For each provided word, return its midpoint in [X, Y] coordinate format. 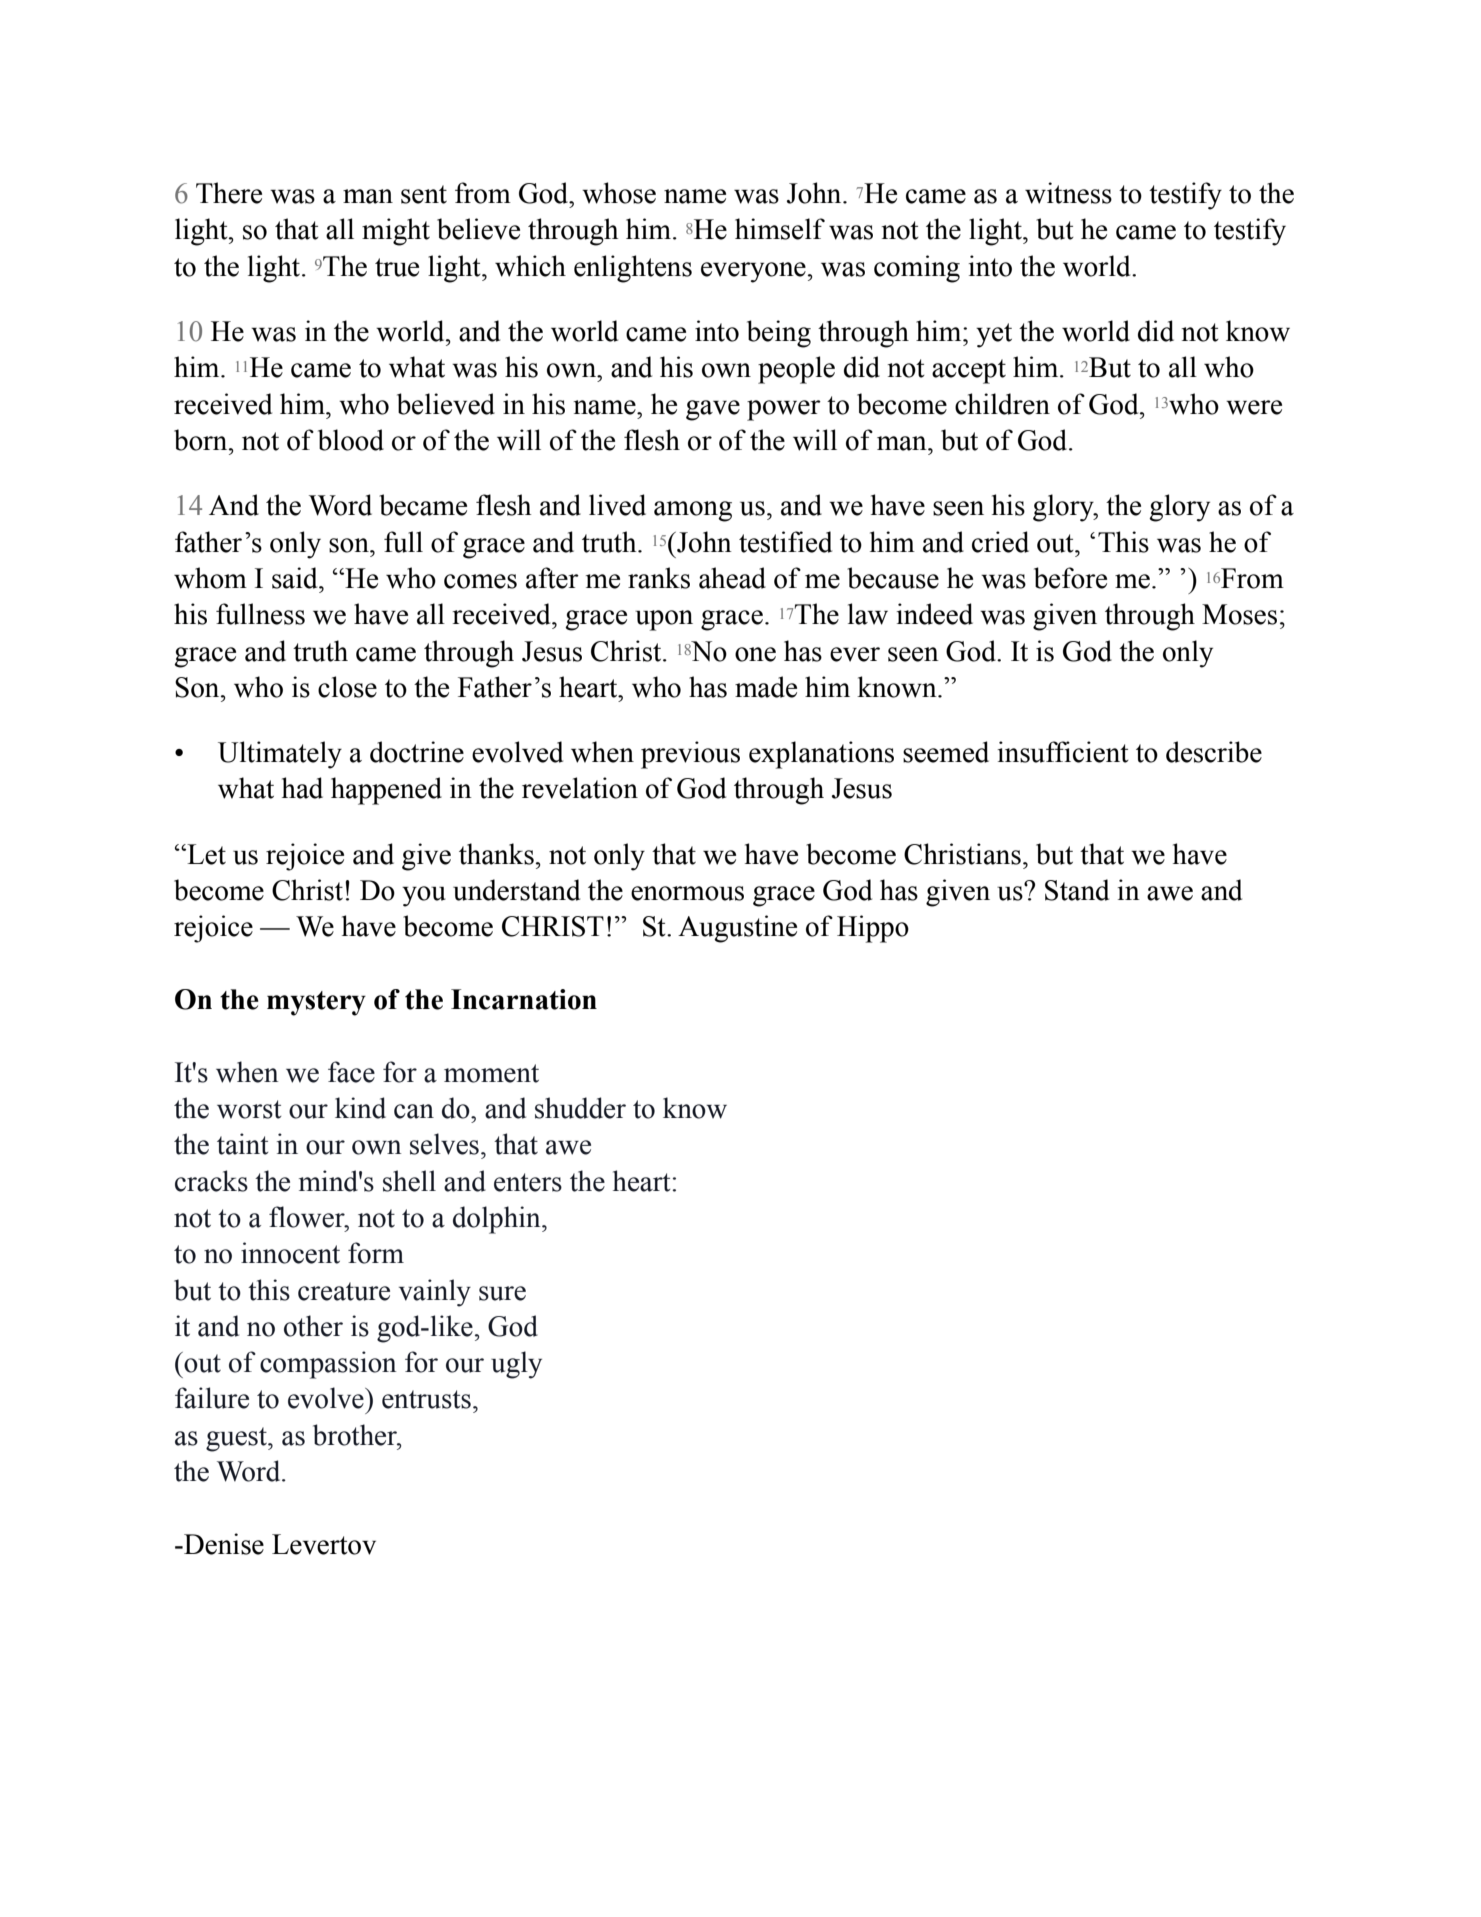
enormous [687, 893]
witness [1068, 193]
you [424, 896]
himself [780, 229]
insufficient [1063, 752]
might [396, 232]
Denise [223, 1544]
